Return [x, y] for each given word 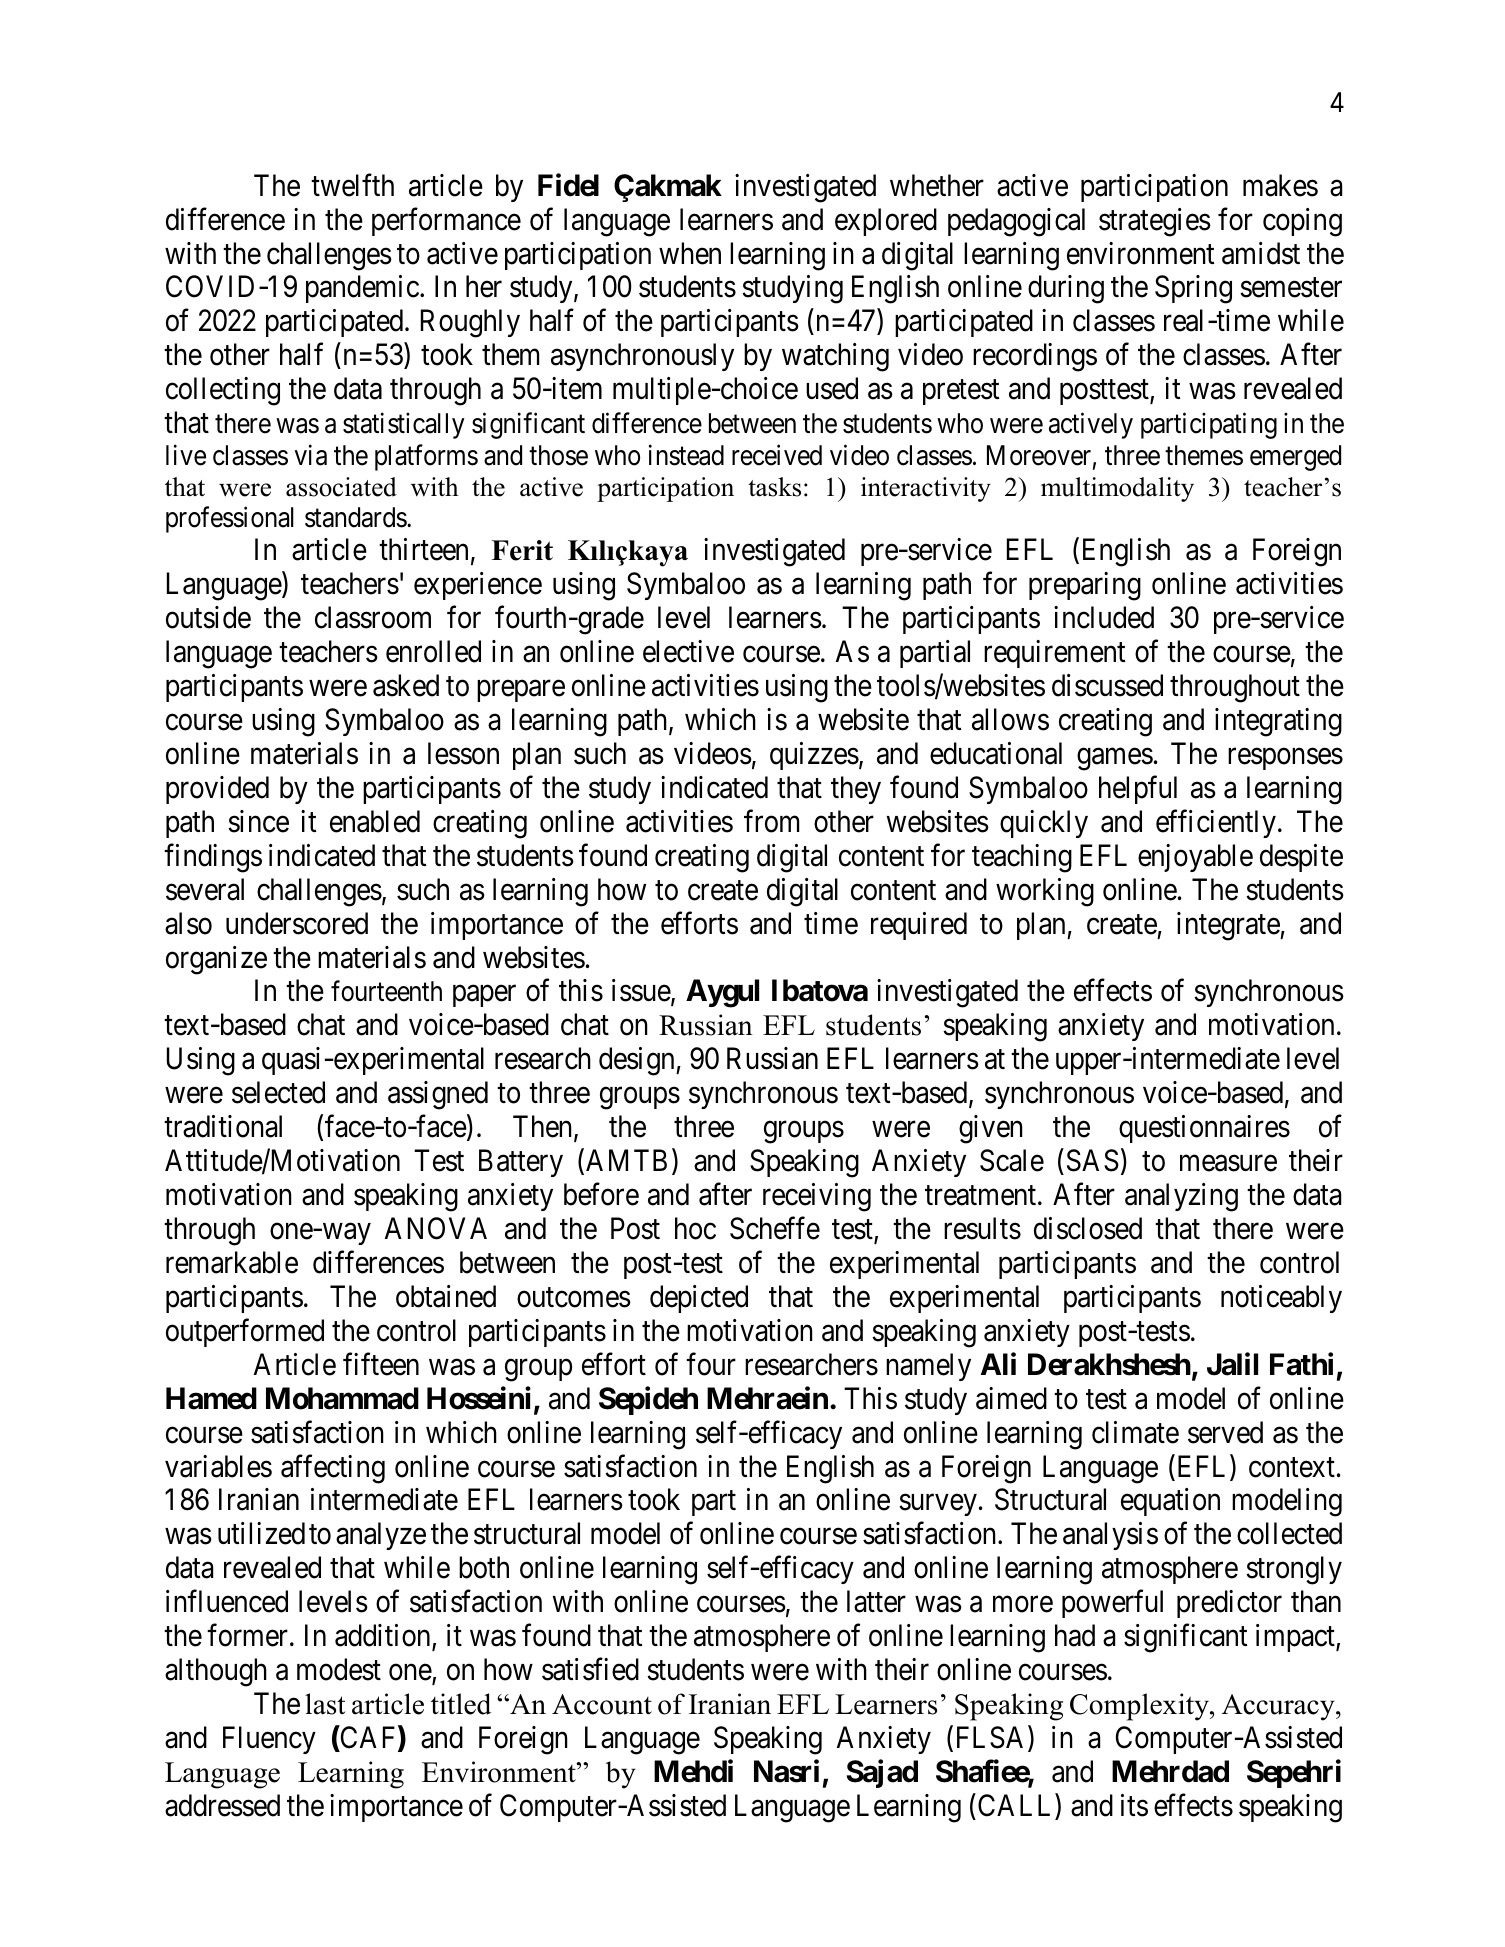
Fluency [269, 1740]
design [638, 1061]
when [690, 253]
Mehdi [693, 1771]
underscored [297, 923]
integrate [1229, 926]
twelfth [352, 185]
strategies [1155, 222]
